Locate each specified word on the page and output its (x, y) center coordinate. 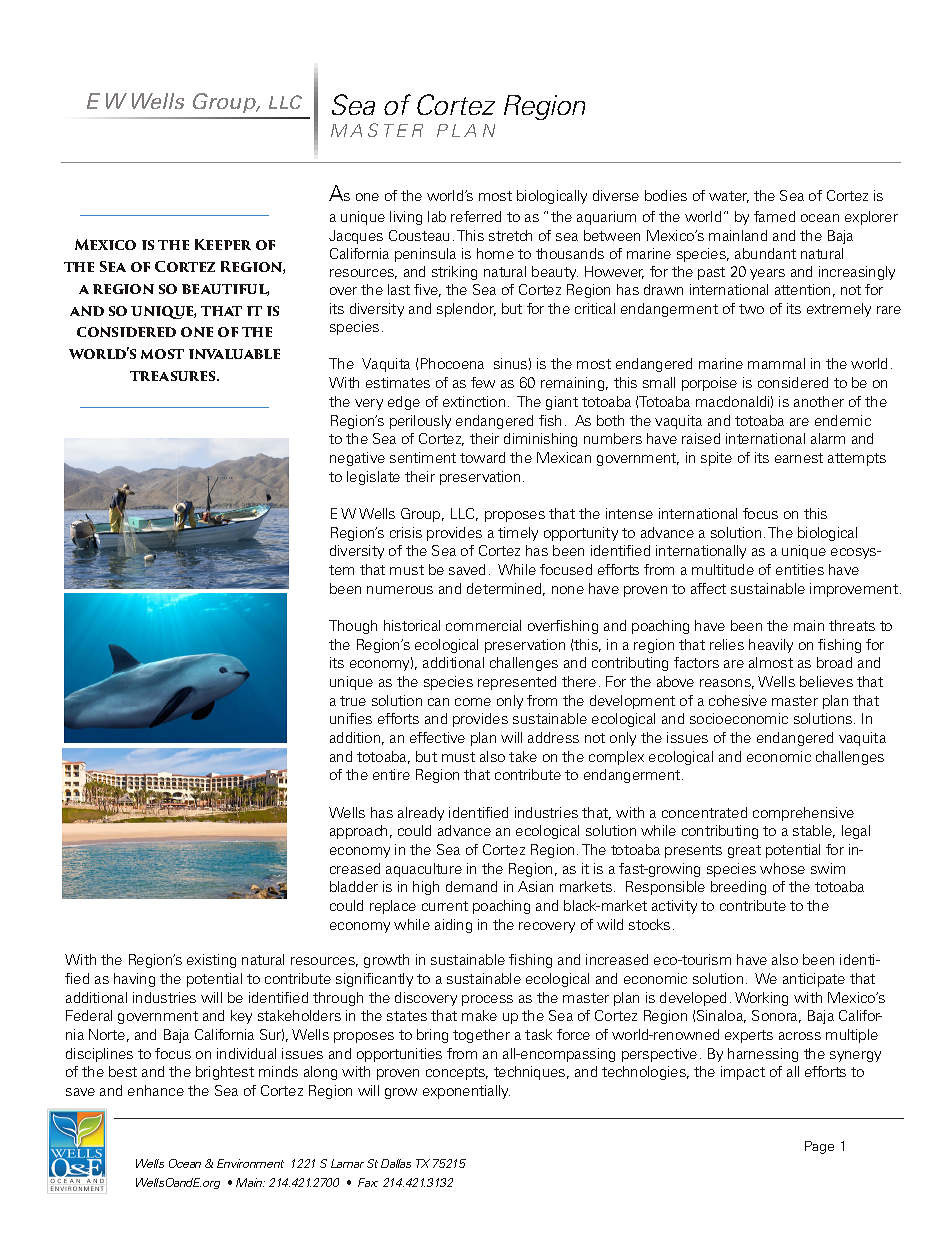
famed (774, 216)
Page (819, 1147)
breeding (738, 888)
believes (826, 681)
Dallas (396, 1163)
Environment (250, 1163)
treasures (174, 376)
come (473, 702)
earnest (799, 458)
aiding (453, 926)
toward (482, 457)
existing (211, 961)
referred (476, 216)
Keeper (223, 244)
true (353, 701)
